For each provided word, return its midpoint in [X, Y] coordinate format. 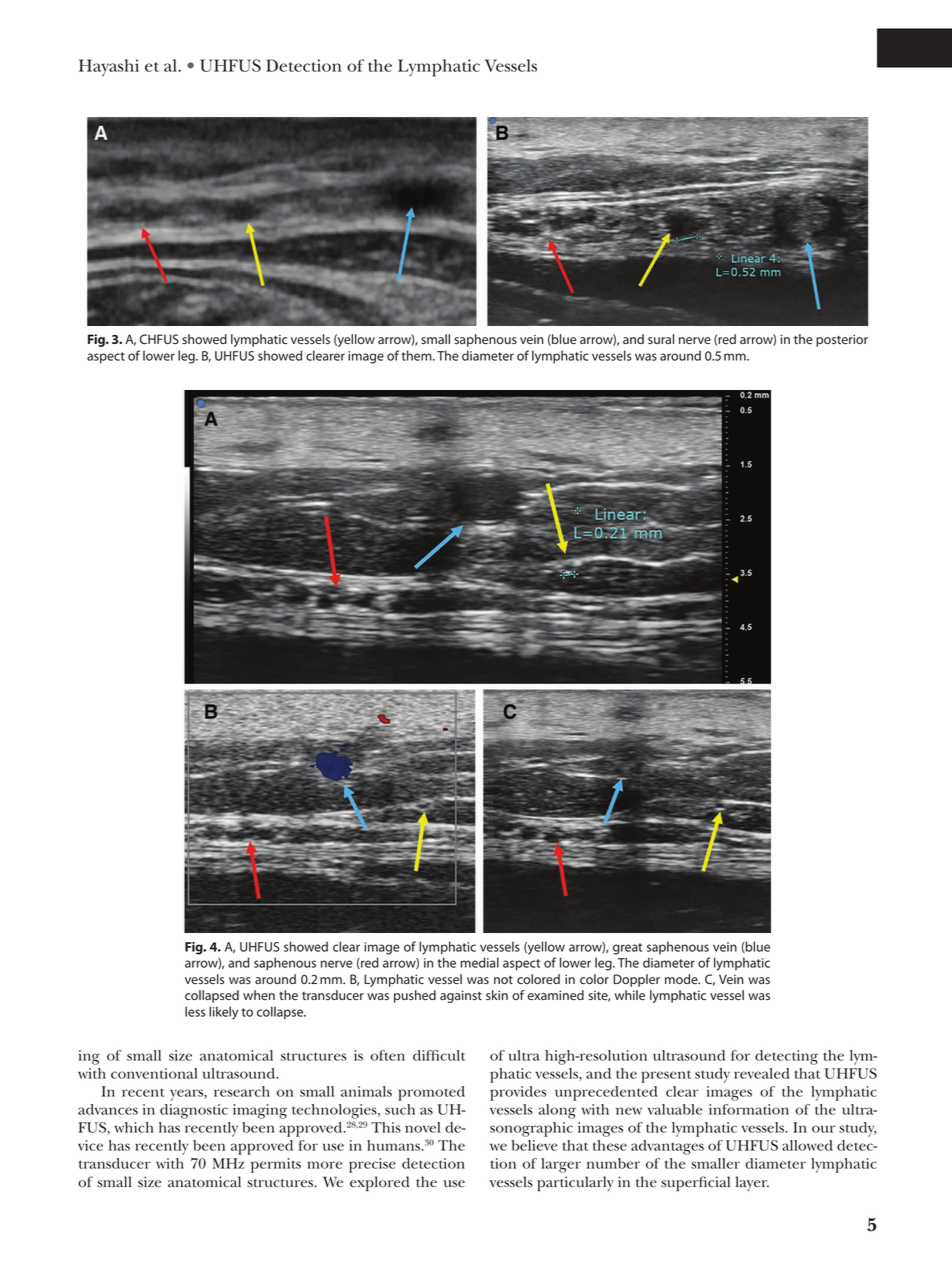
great [627, 949]
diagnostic [194, 1111]
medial [480, 962]
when [259, 995]
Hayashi [109, 68]
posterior [842, 340]
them [417, 355]
